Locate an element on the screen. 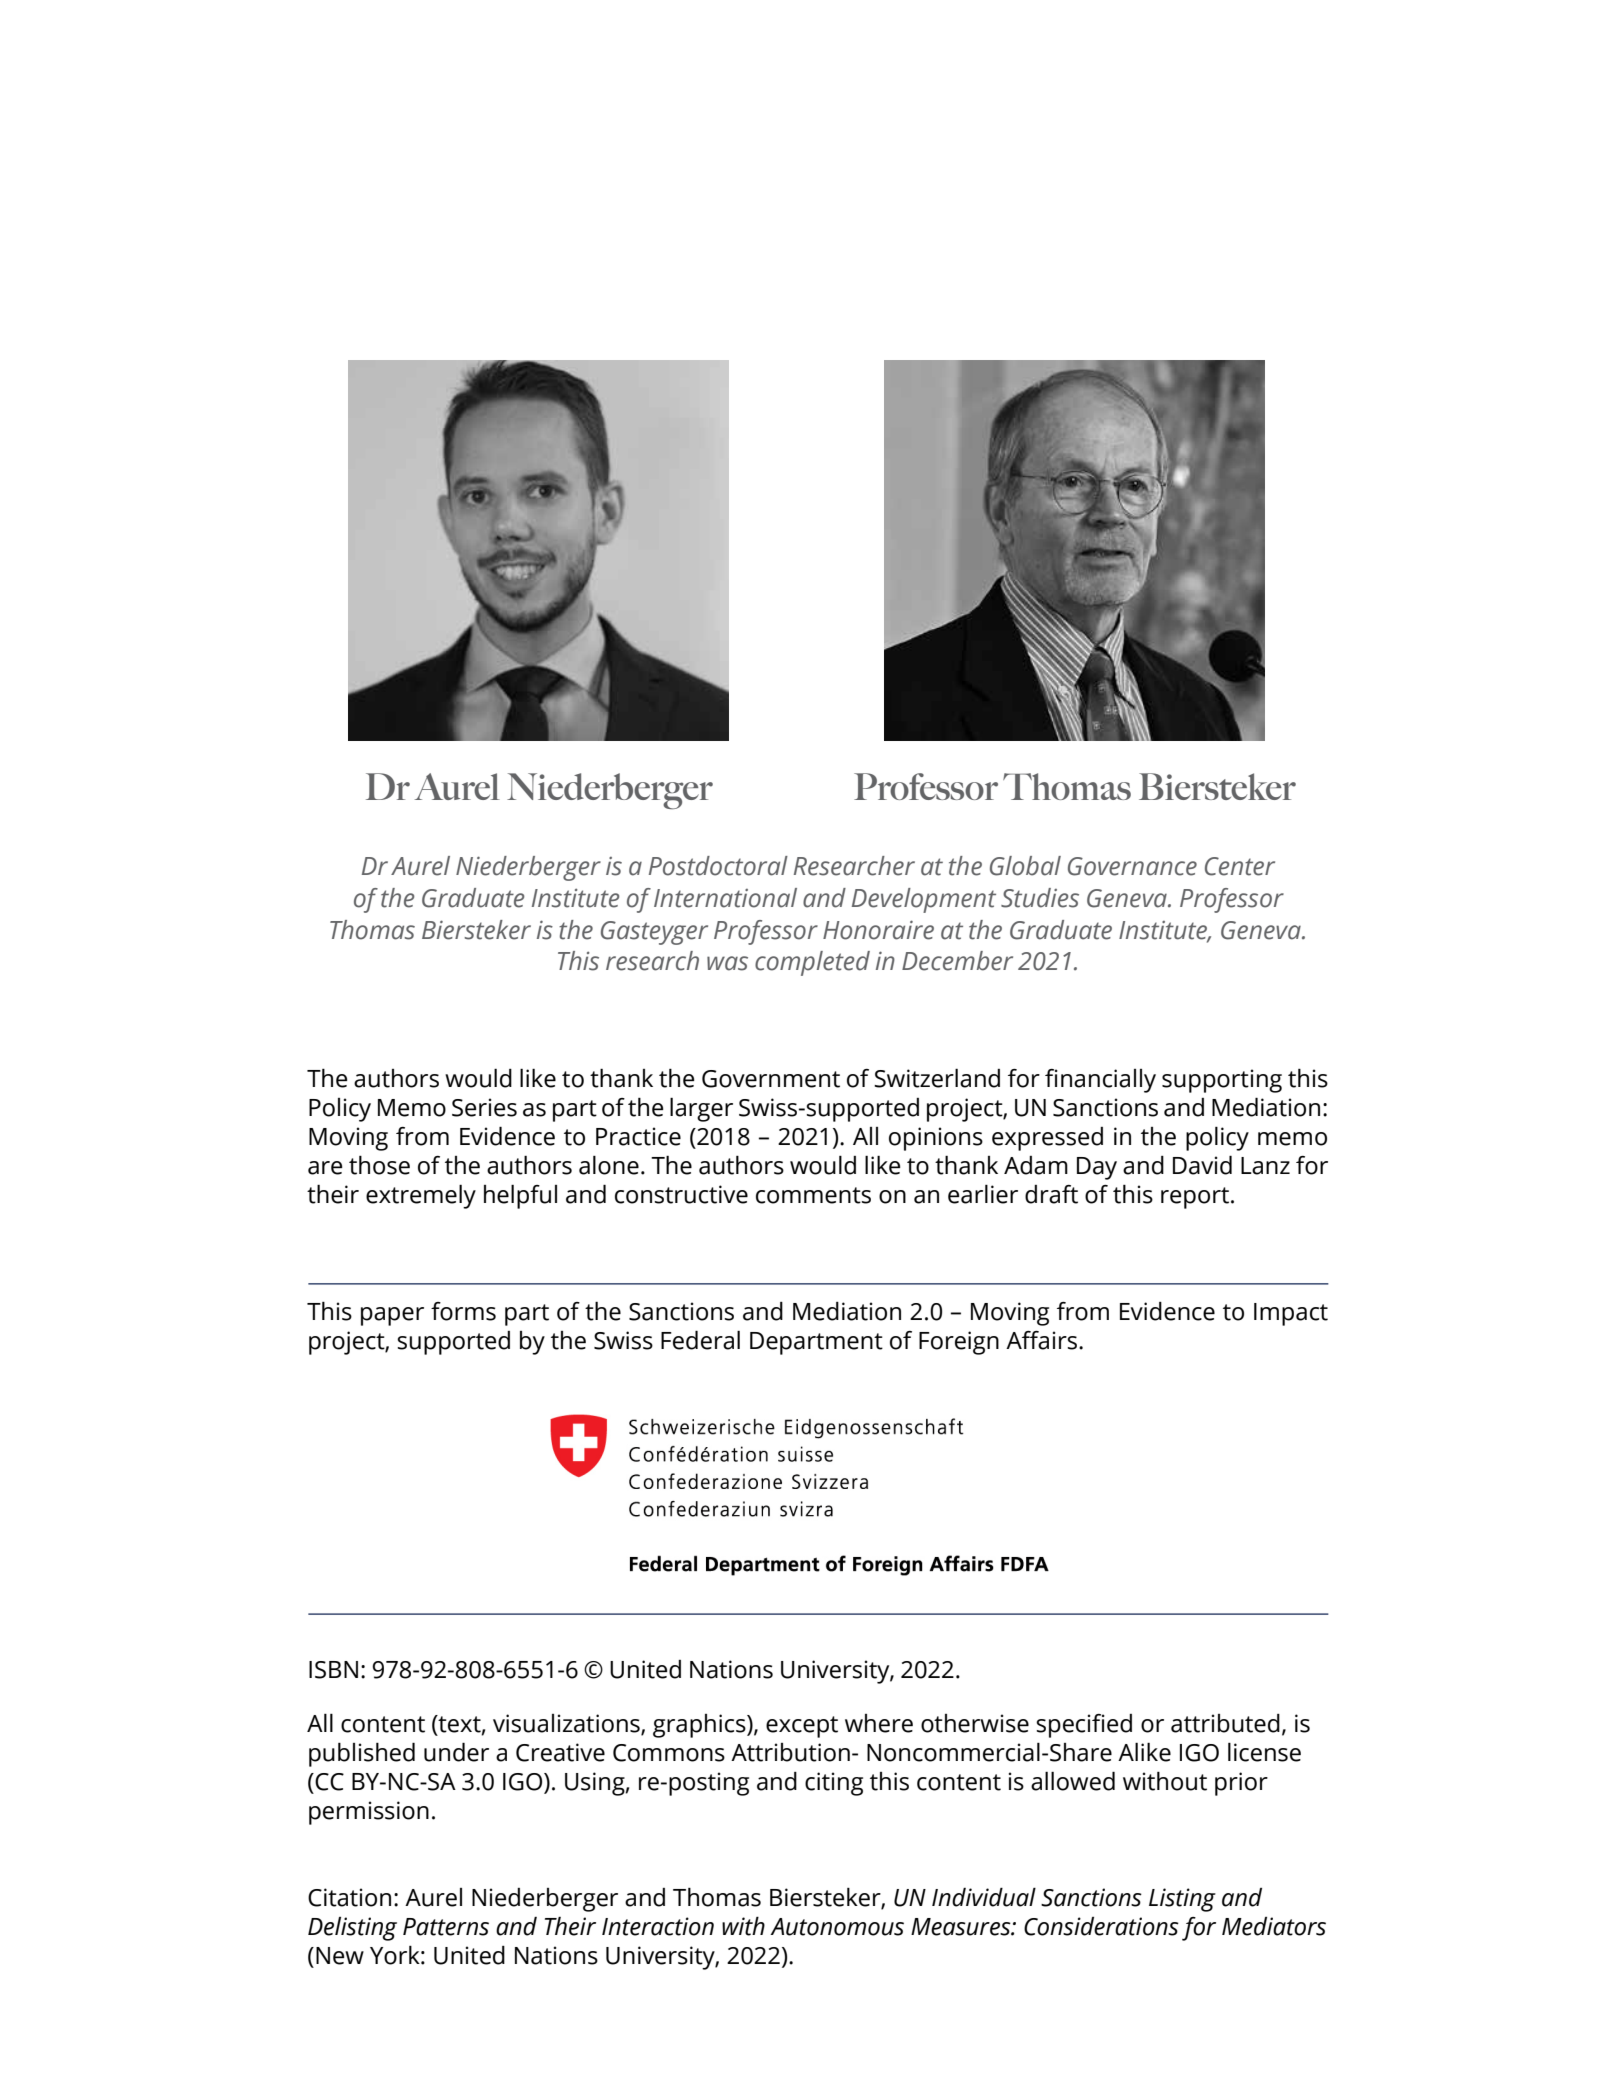  Autonomous is located at coordinates (837, 1927).
